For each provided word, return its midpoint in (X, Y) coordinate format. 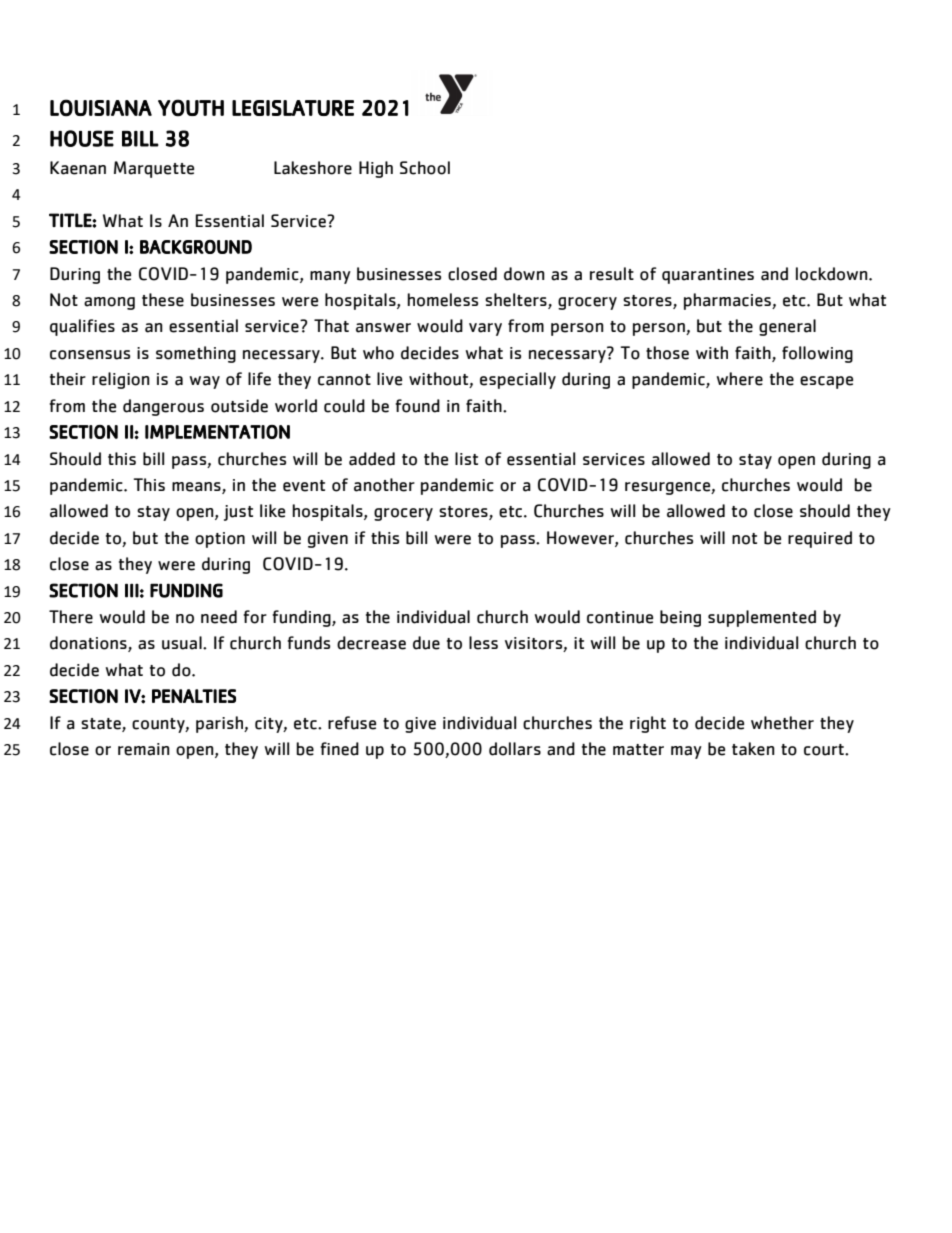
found (417, 406)
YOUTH (191, 108)
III (132, 590)
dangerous (163, 407)
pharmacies (728, 301)
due (426, 643)
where (740, 379)
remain (144, 749)
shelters (517, 301)
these (163, 300)
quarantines (708, 276)
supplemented (762, 618)
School (425, 168)
